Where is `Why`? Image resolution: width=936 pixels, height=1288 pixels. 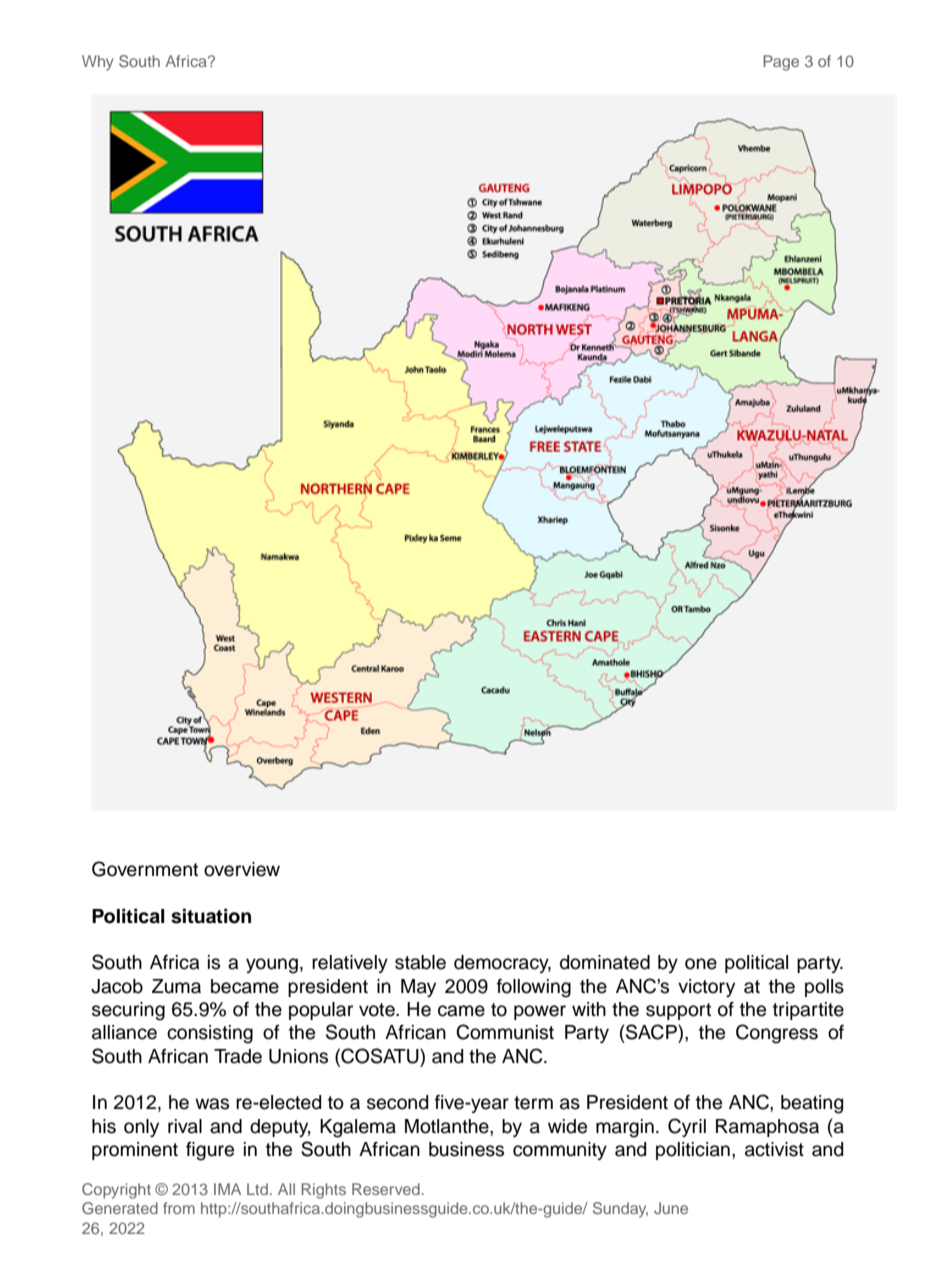 Why is located at coordinates (97, 63).
